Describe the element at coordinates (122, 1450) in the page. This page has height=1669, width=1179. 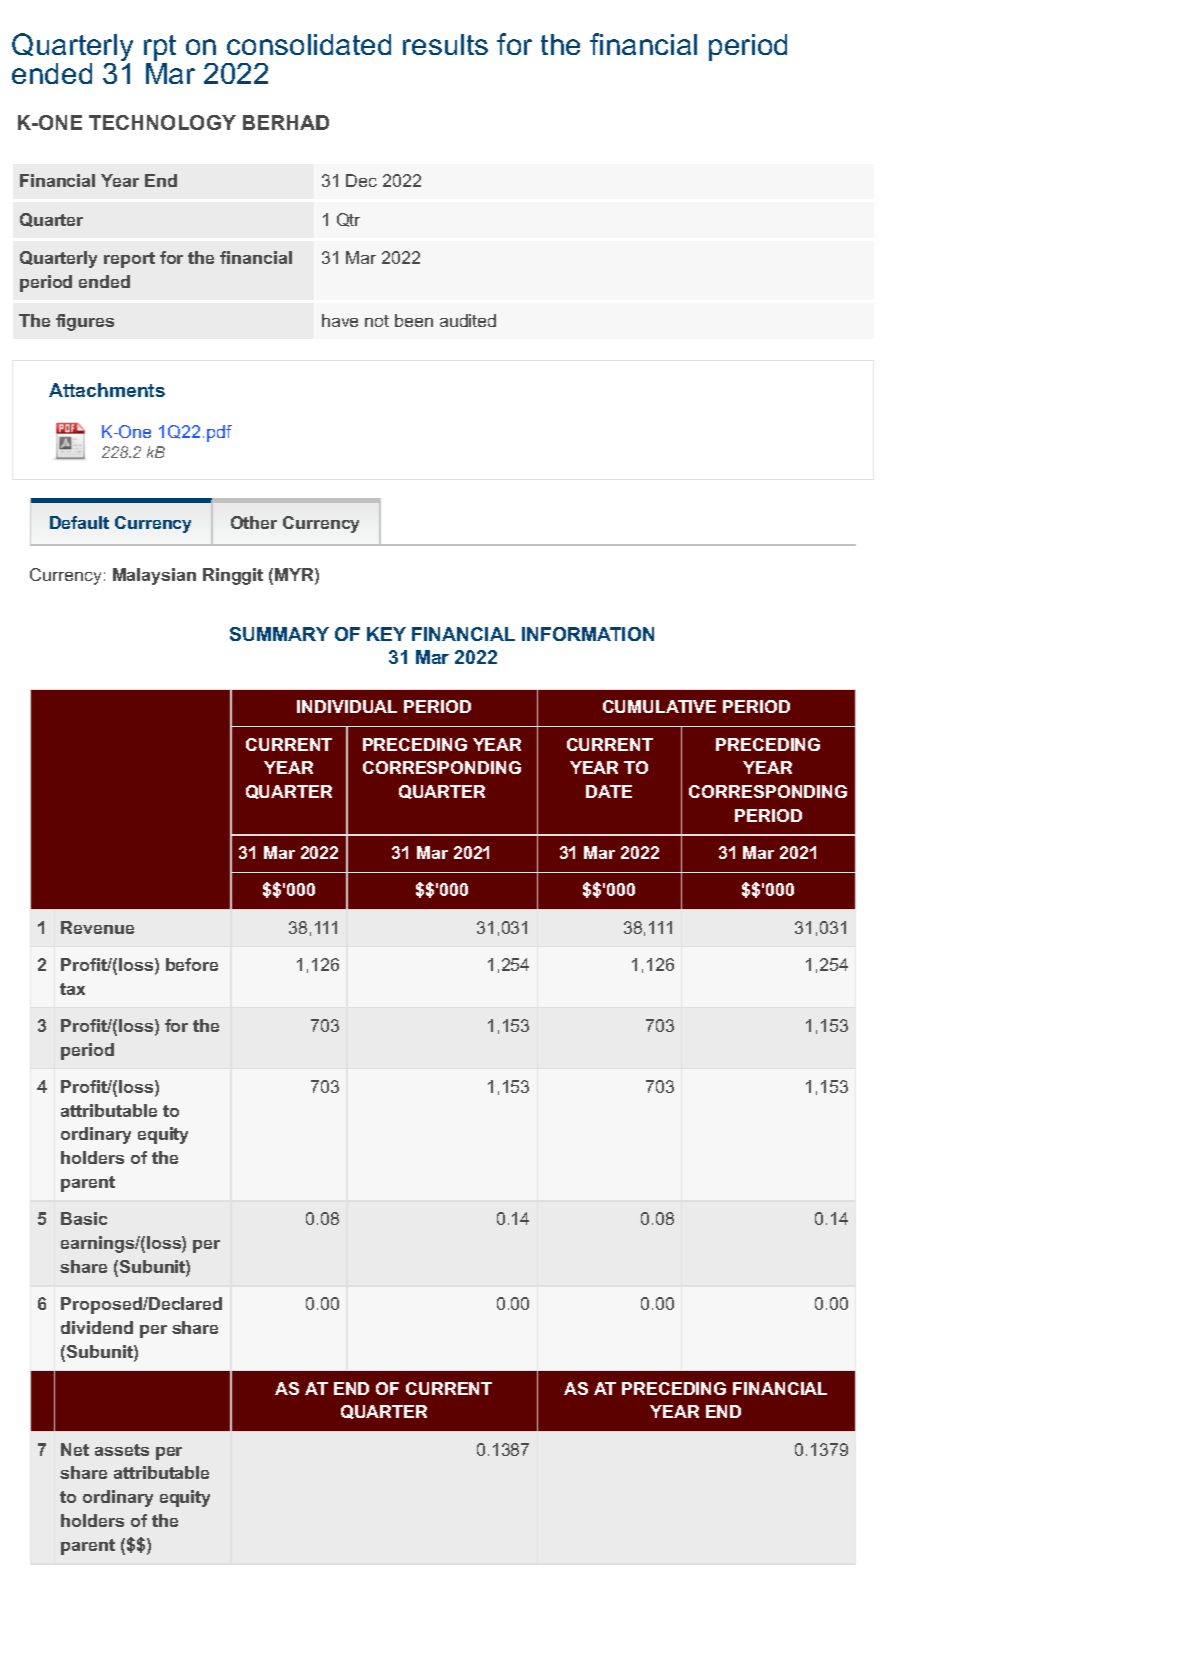
I see `assets` at that location.
